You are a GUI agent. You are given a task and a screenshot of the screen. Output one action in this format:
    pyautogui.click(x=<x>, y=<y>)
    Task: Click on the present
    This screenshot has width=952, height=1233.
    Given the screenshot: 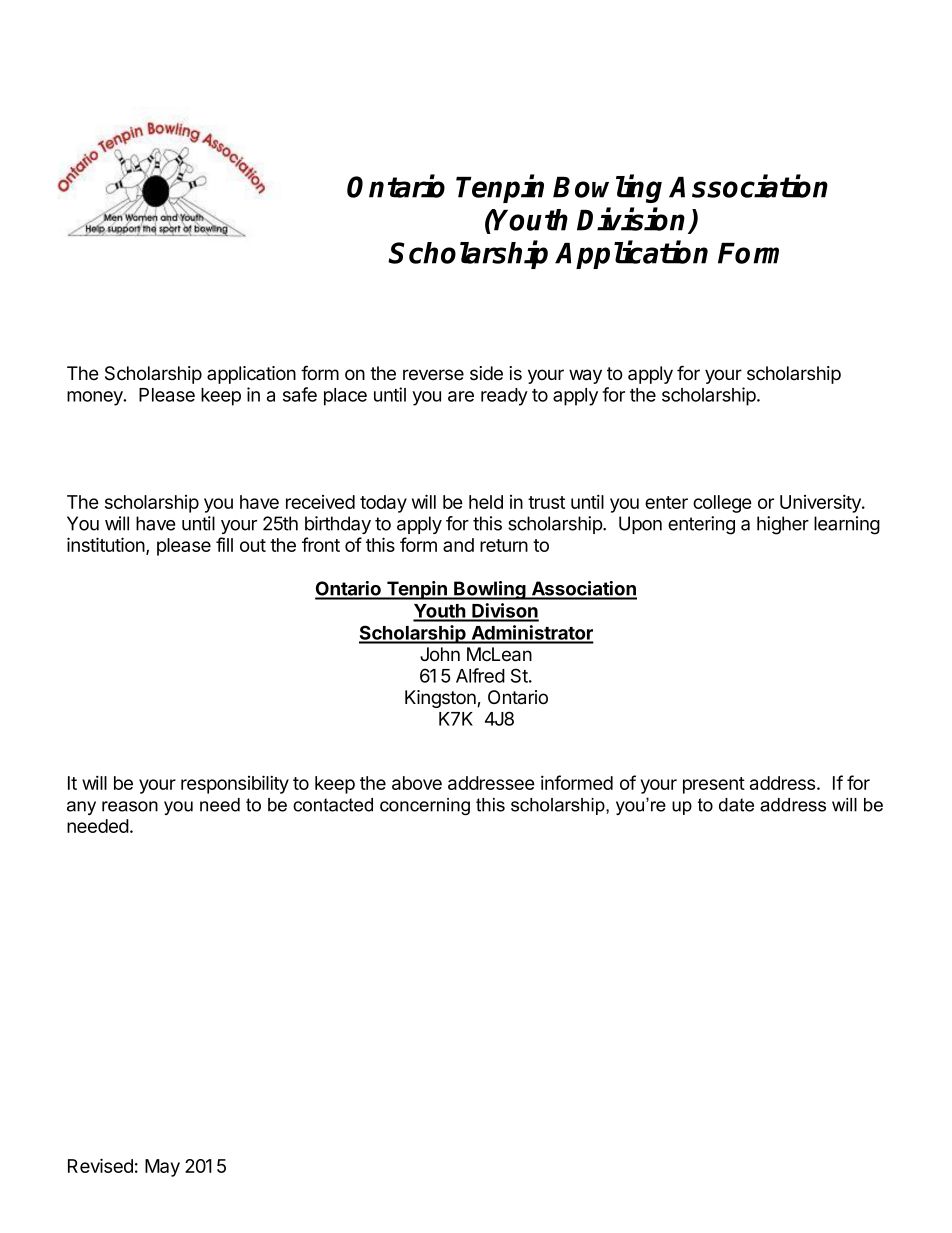 What is the action you would take?
    pyautogui.click(x=714, y=785)
